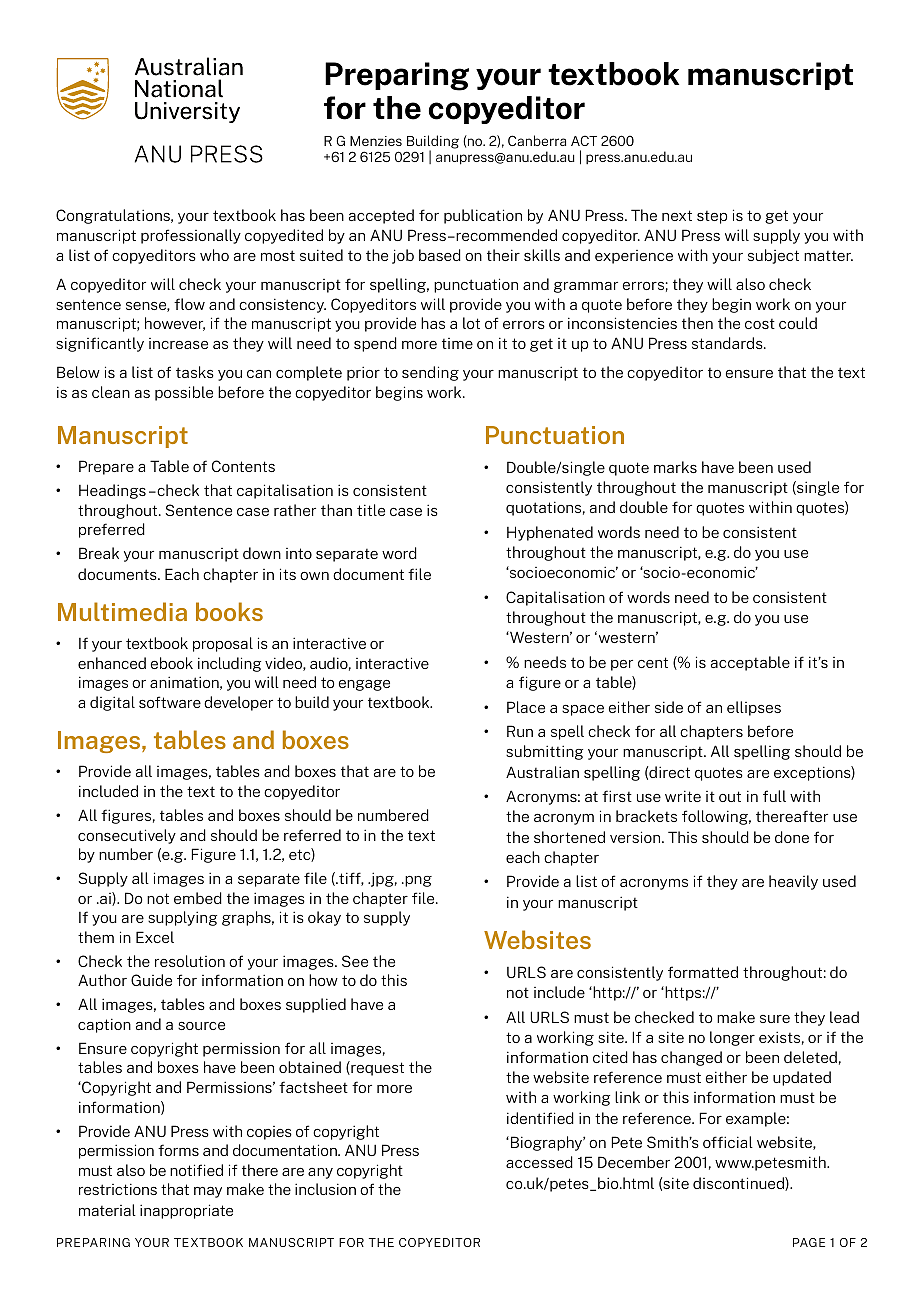 The height and width of the page is (1308, 924). What do you see at coordinates (191, 236) in the page?
I see `professionally` at bounding box center [191, 236].
